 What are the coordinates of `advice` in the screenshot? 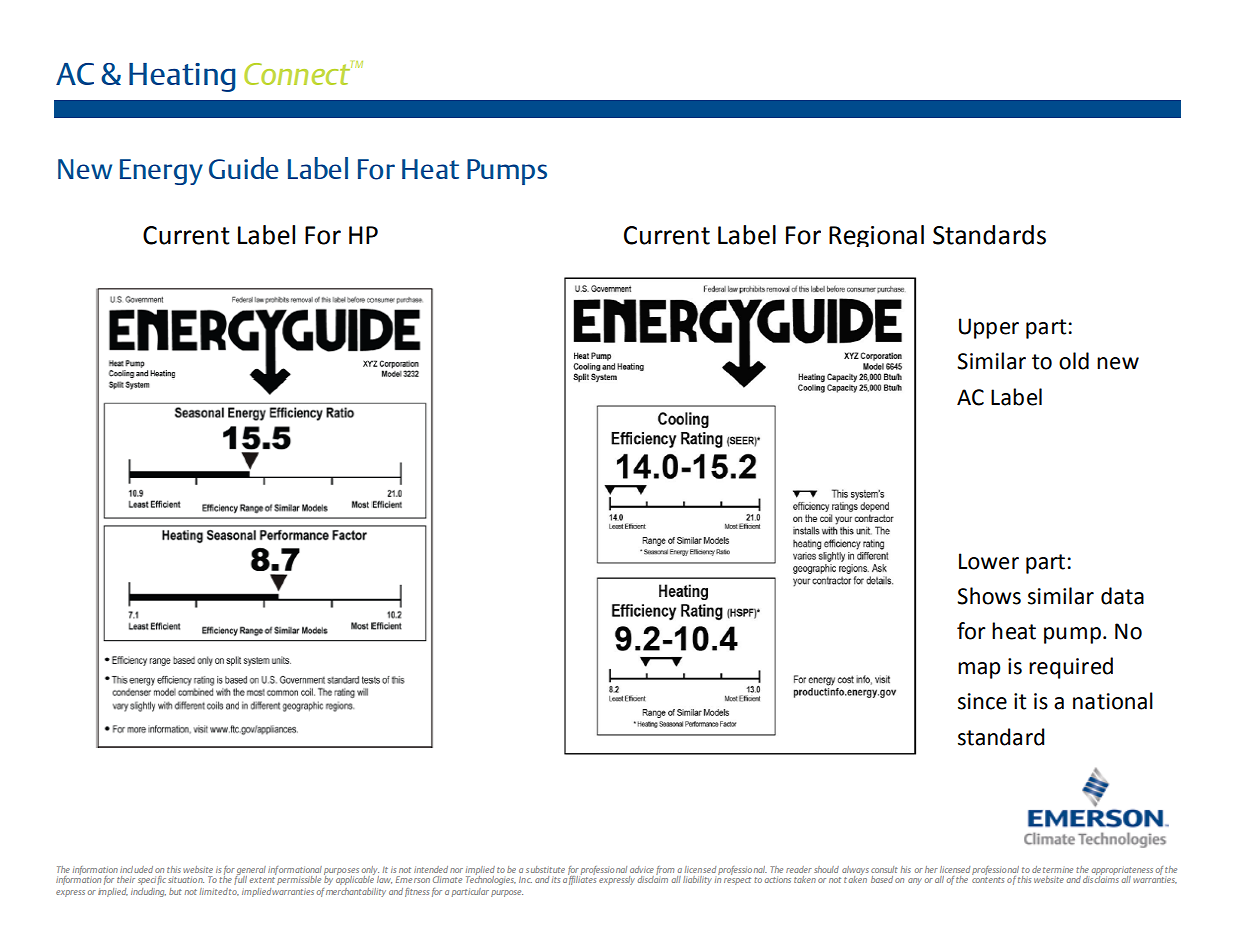 It's located at (642, 869).
